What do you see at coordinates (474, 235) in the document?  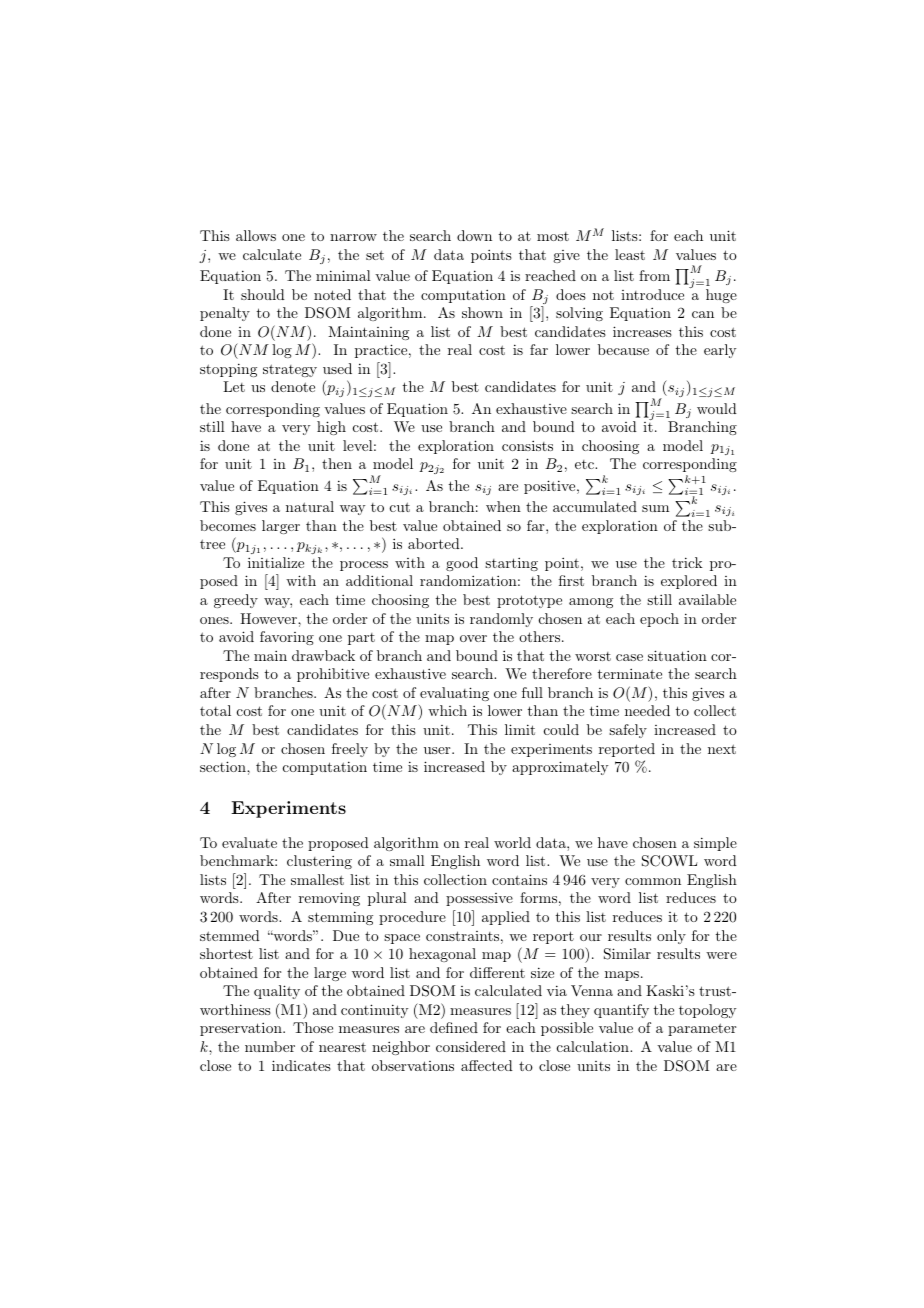 I see `down` at bounding box center [474, 235].
